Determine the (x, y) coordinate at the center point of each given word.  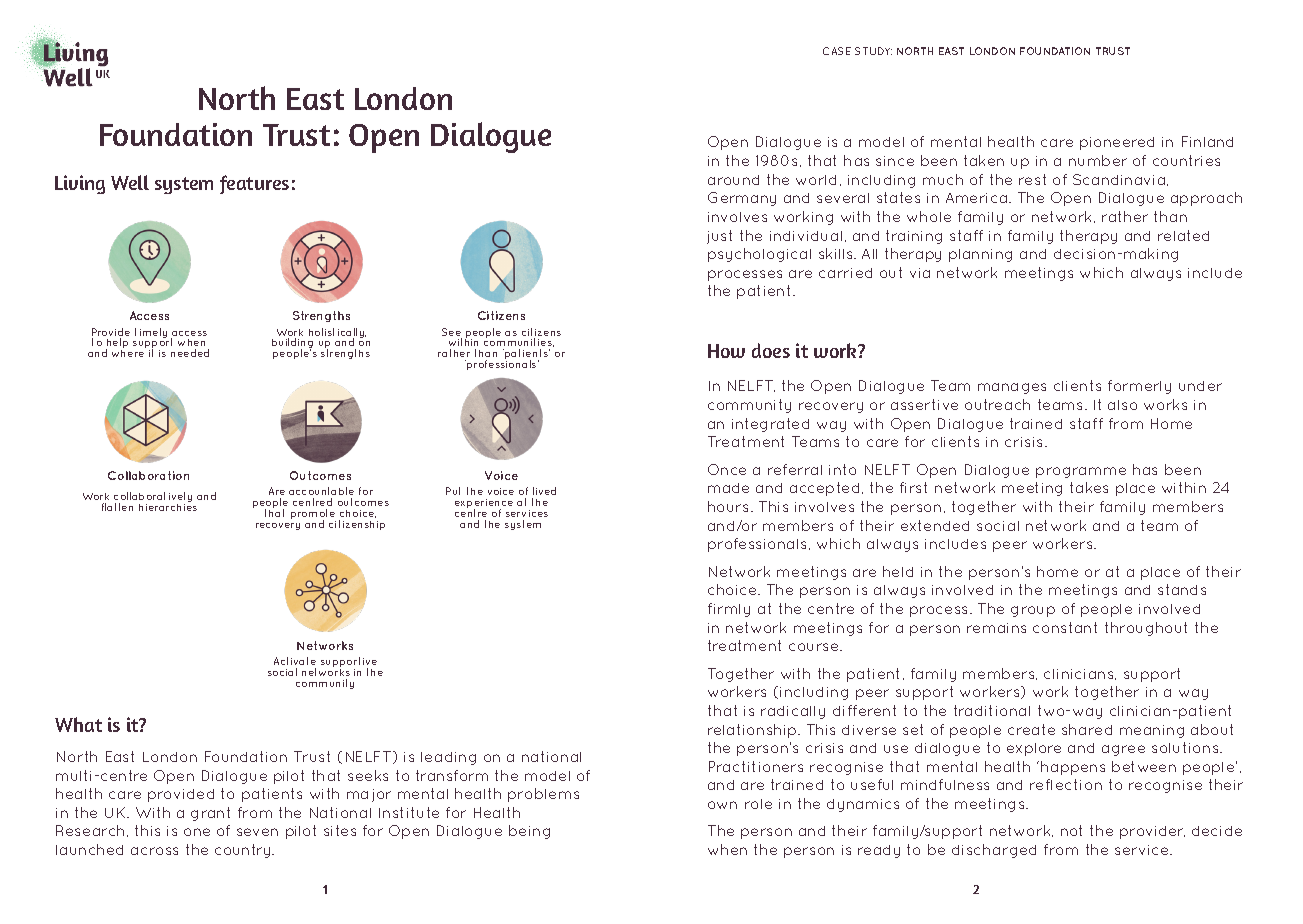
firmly (729, 610)
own (722, 805)
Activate (295, 661)
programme (1081, 472)
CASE (837, 51)
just (719, 237)
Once (727, 469)
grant (210, 814)
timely (151, 333)
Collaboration (148, 475)
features (254, 184)
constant (1065, 627)
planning (980, 255)
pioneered (1117, 143)
